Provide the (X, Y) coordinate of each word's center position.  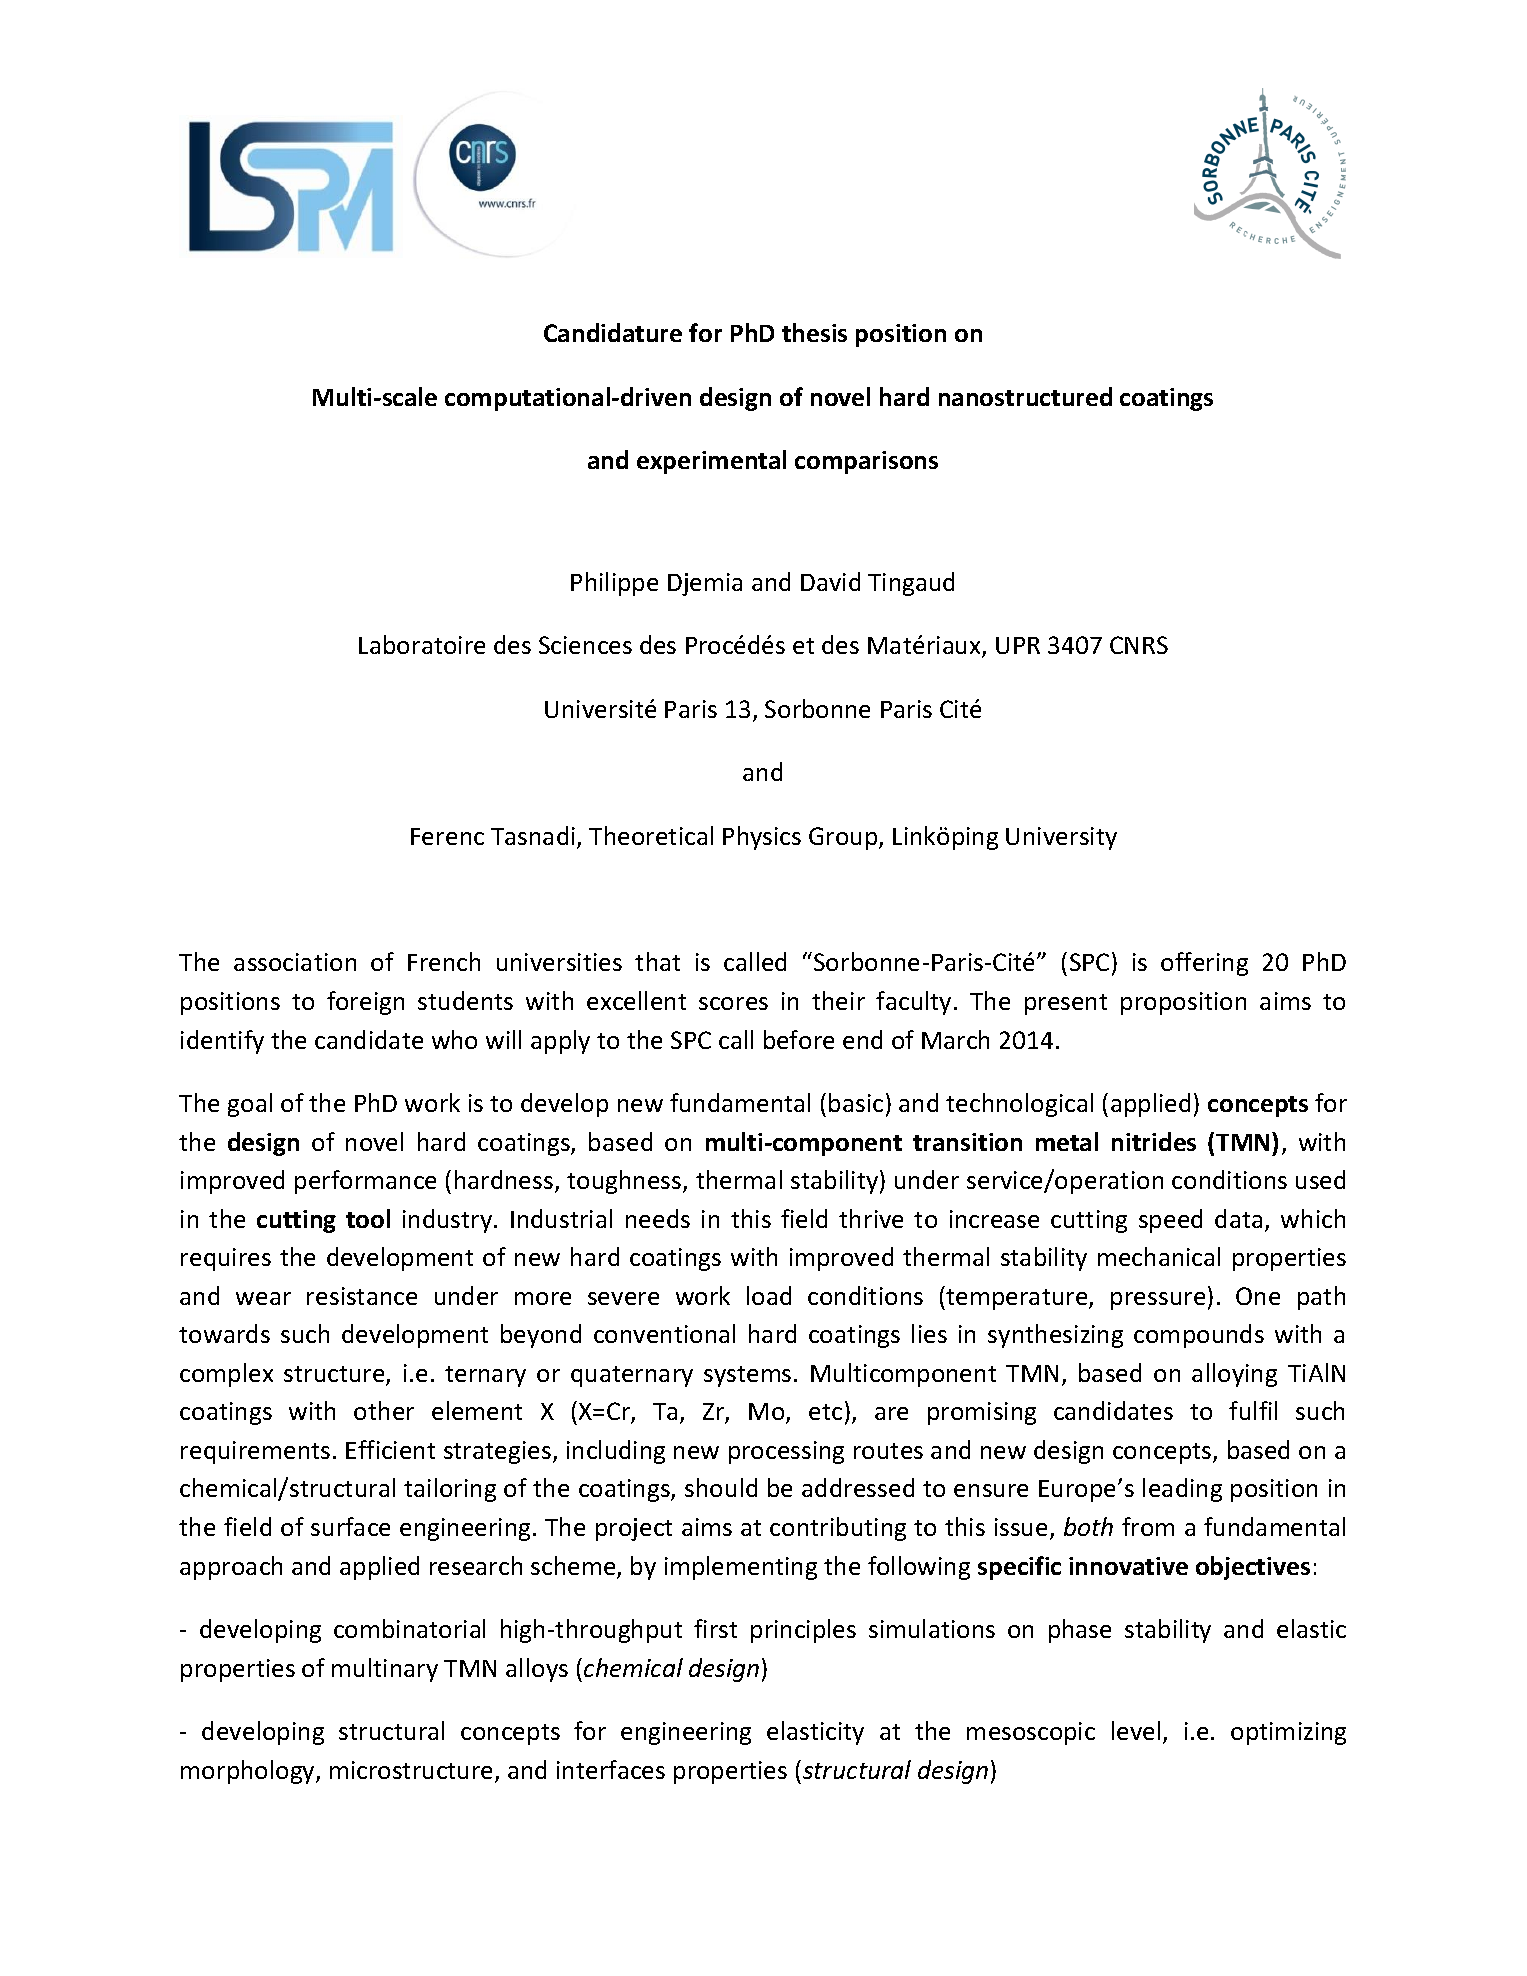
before (799, 1039)
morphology (249, 1772)
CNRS (1139, 645)
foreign (365, 1003)
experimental (711, 462)
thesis (814, 332)
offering (1204, 964)
